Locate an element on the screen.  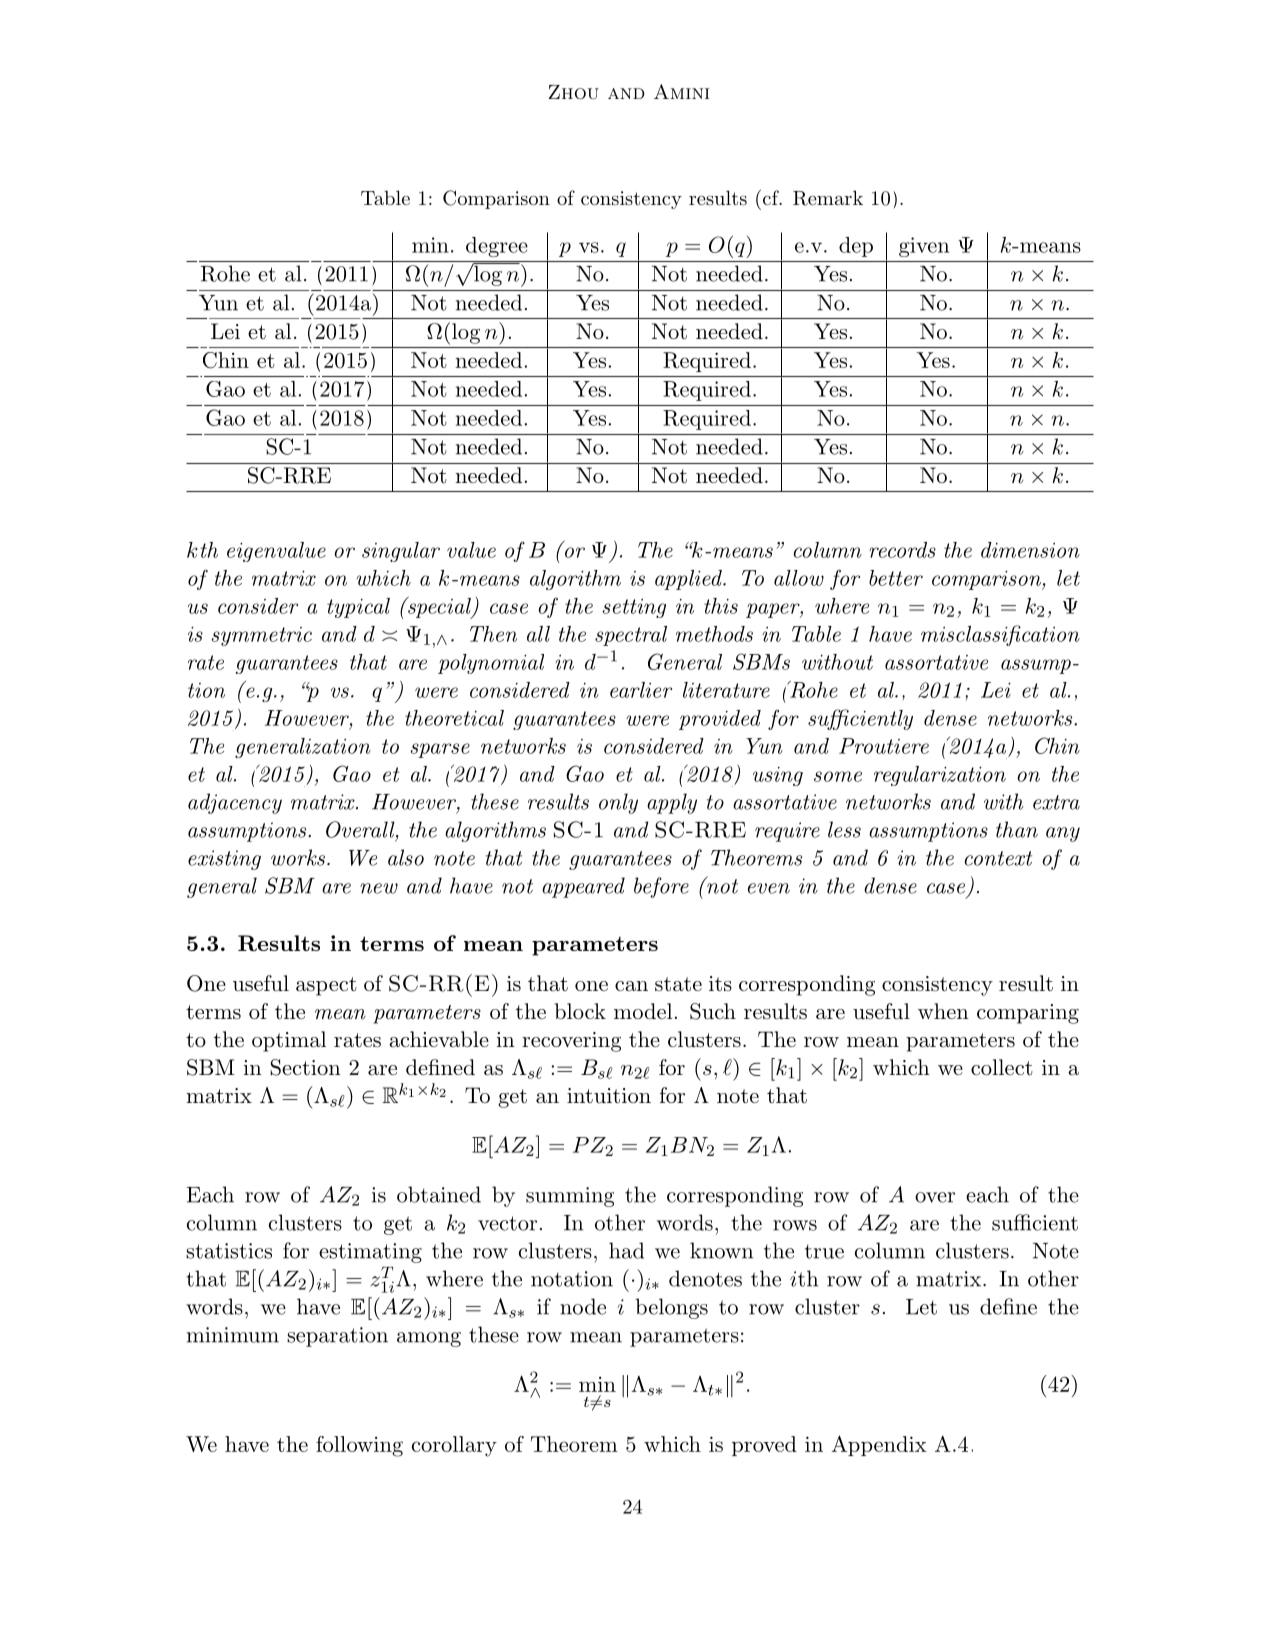
degree is located at coordinates (497, 247).
